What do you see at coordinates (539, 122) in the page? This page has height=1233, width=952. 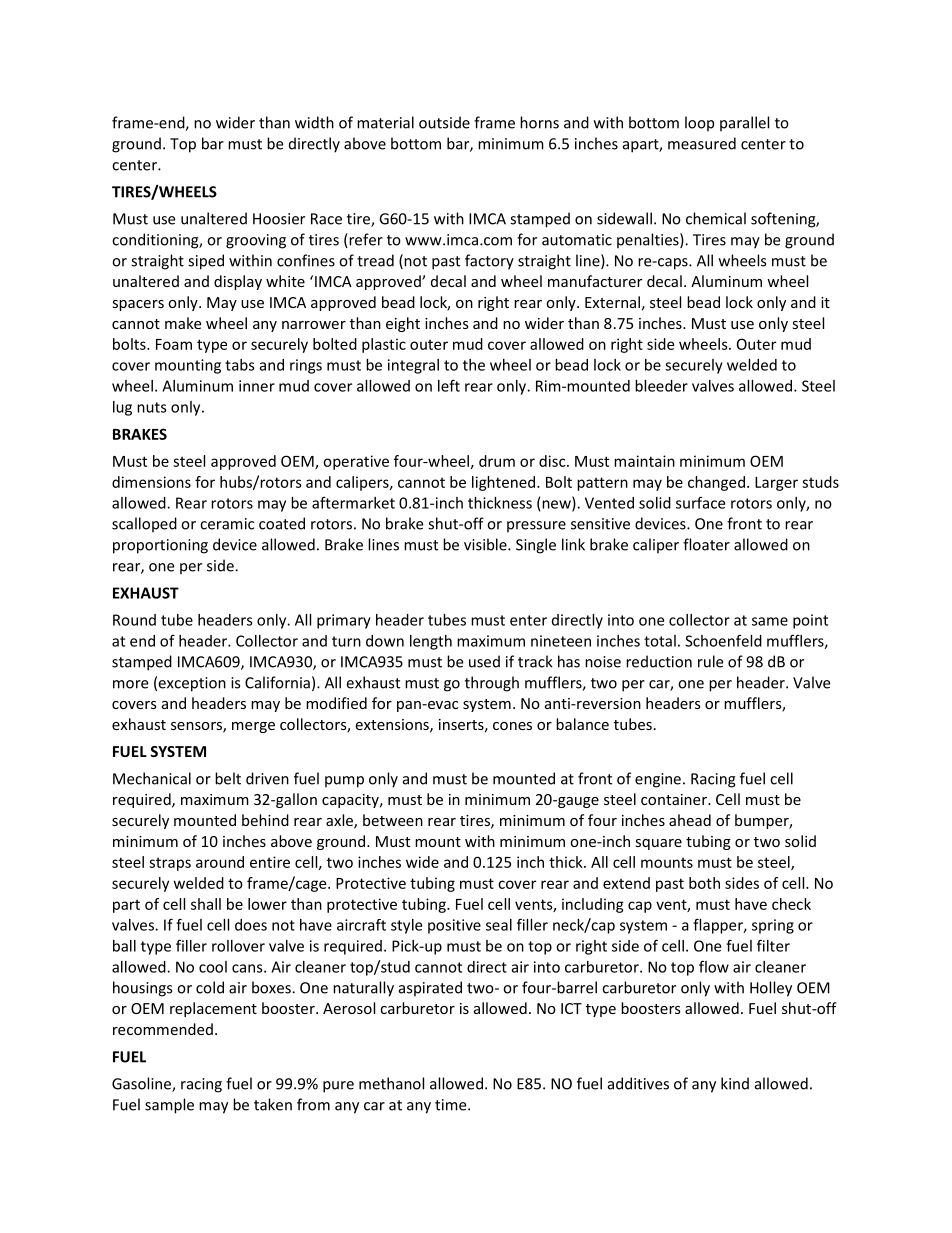 I see `horns` at bounding box center [539, 122].
